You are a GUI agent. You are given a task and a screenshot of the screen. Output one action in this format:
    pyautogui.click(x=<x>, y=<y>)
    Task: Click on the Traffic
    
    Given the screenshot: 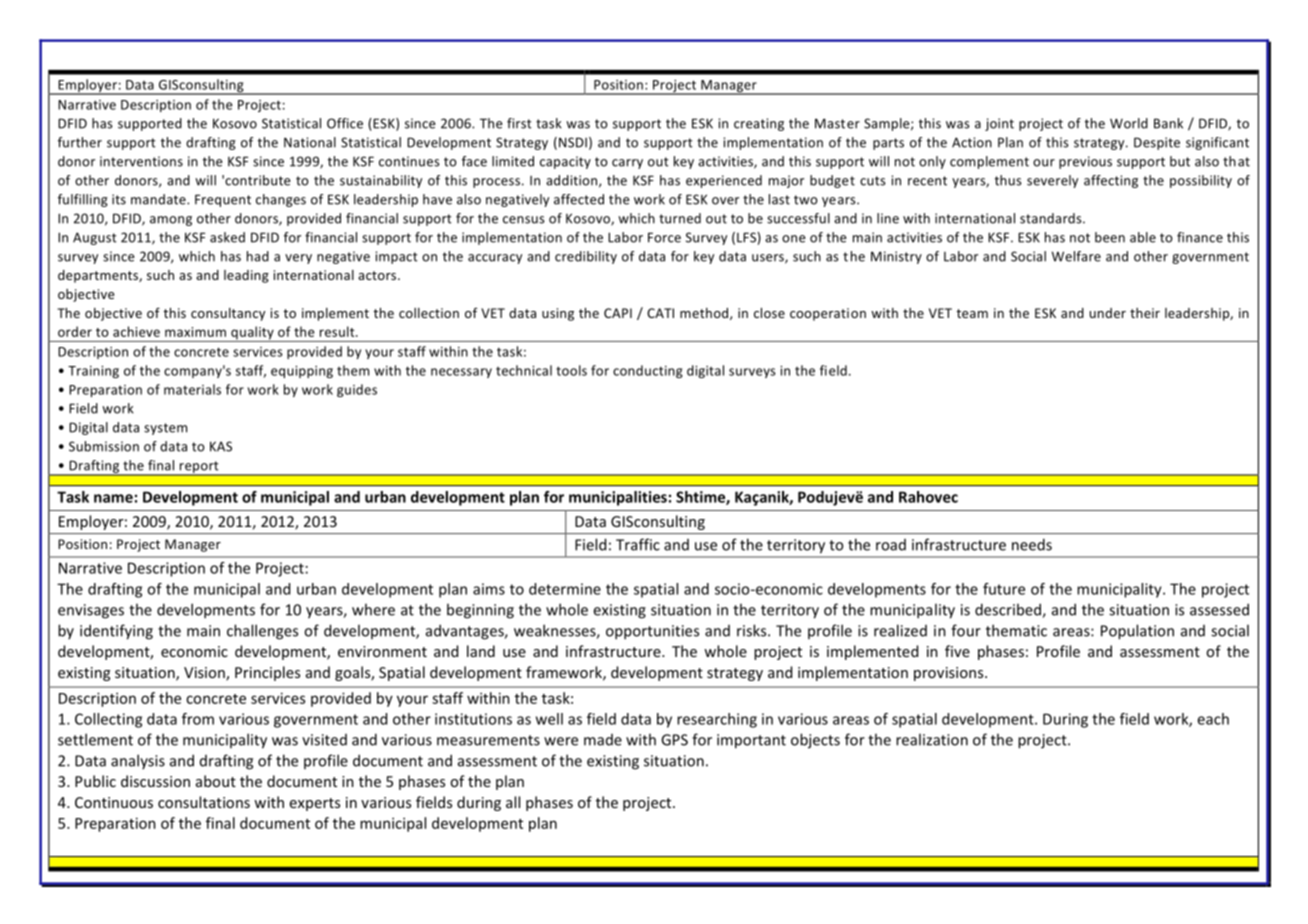 What is the action you would take?
    pyautogui.click(x=638, y=544)
